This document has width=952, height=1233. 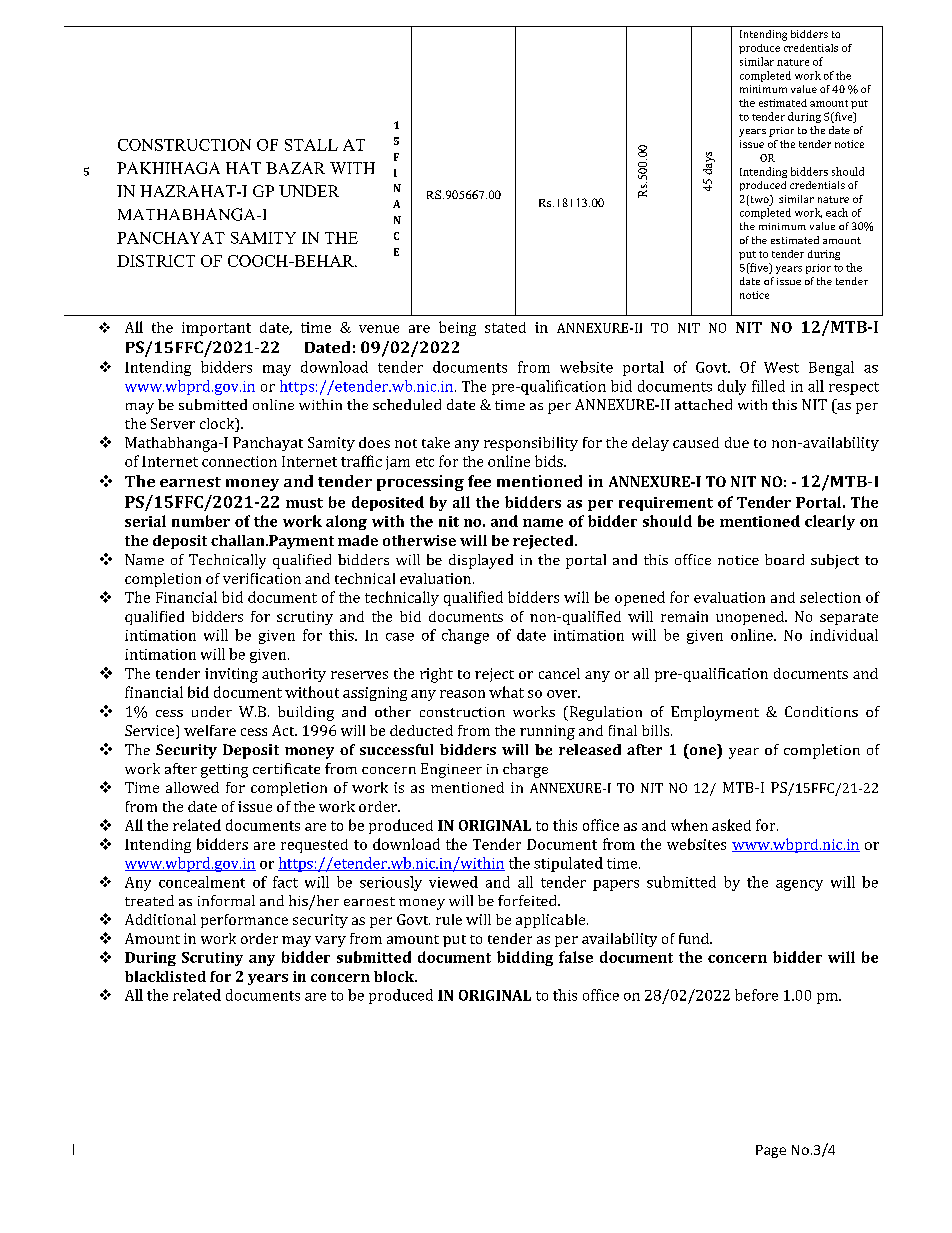 What do you see at coordinates (395, 976) in the document?
I see `block` at bounding box center [395, 976].
